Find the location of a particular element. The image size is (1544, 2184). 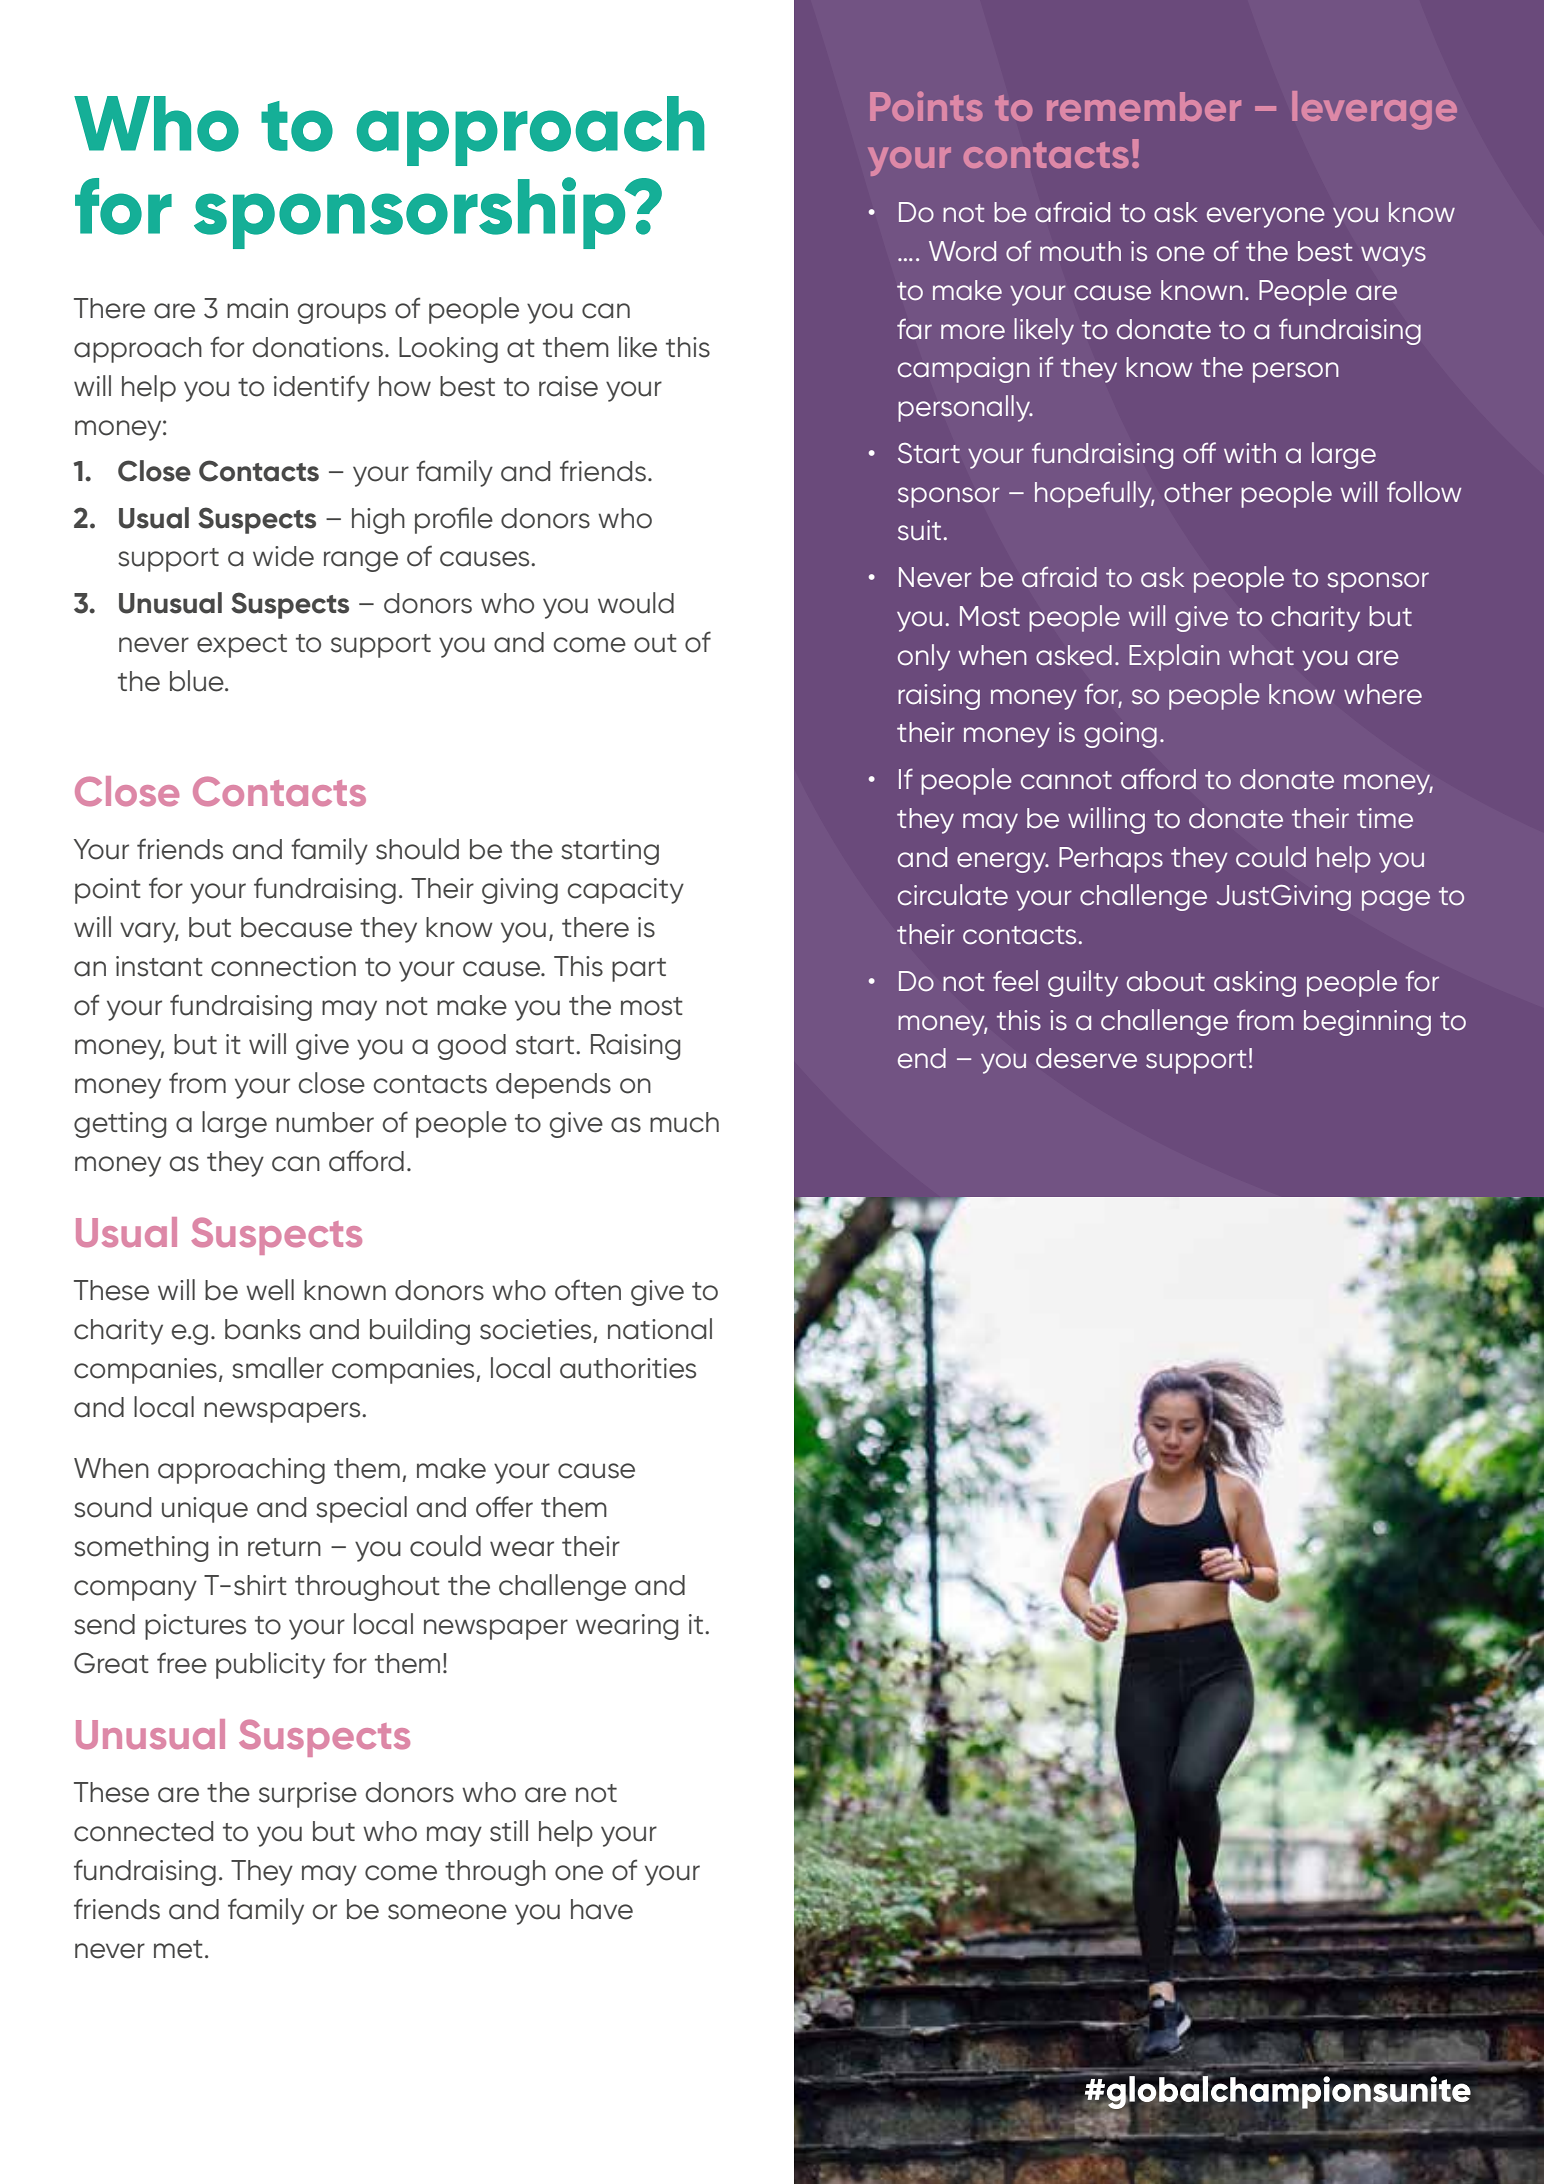

connection is located at coordinates (283, 966).
